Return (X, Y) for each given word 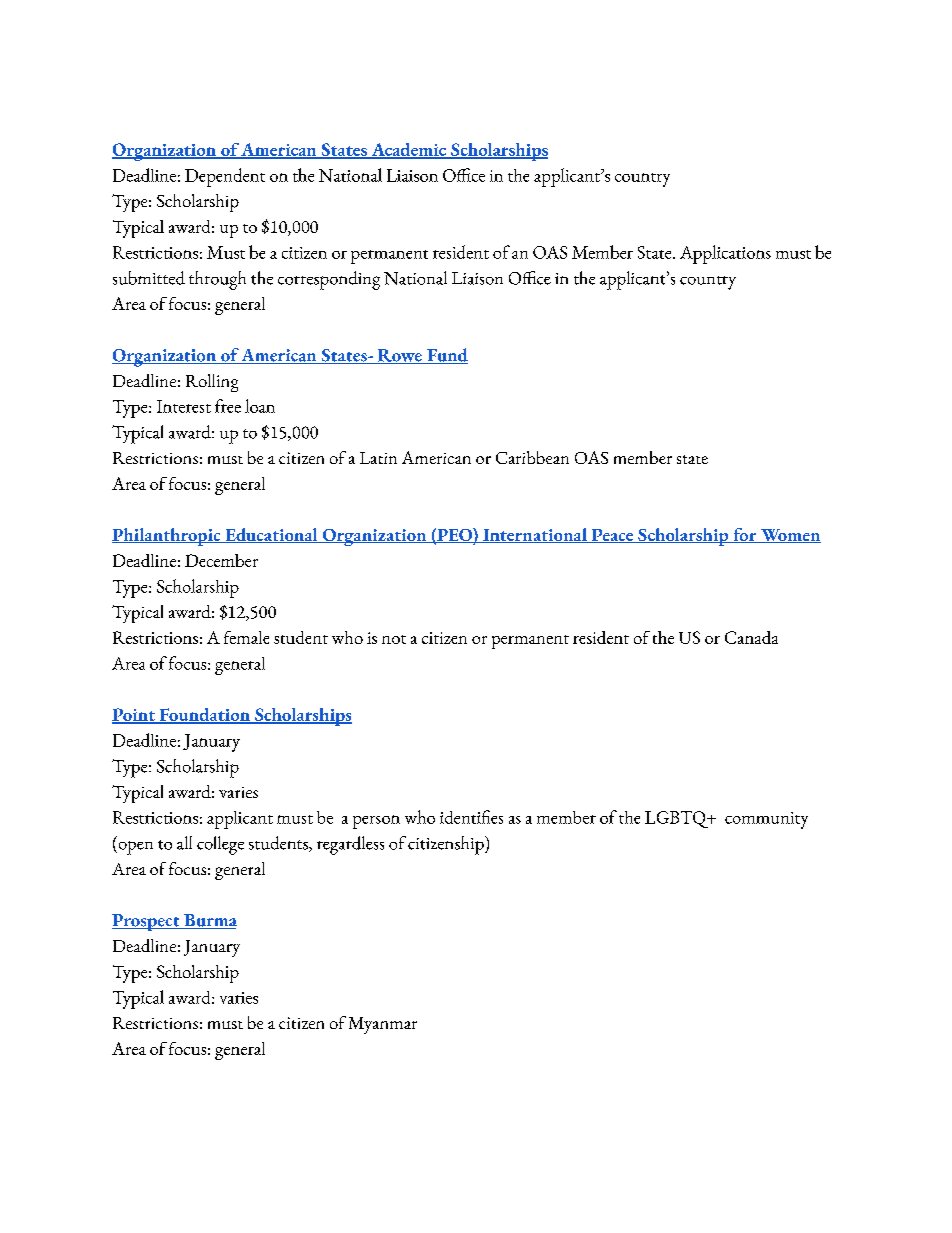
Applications (725, 254)
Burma (209, 921)
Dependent (225, 177)
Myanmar (383, 1025)
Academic (409, 151)
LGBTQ (678, 819)
